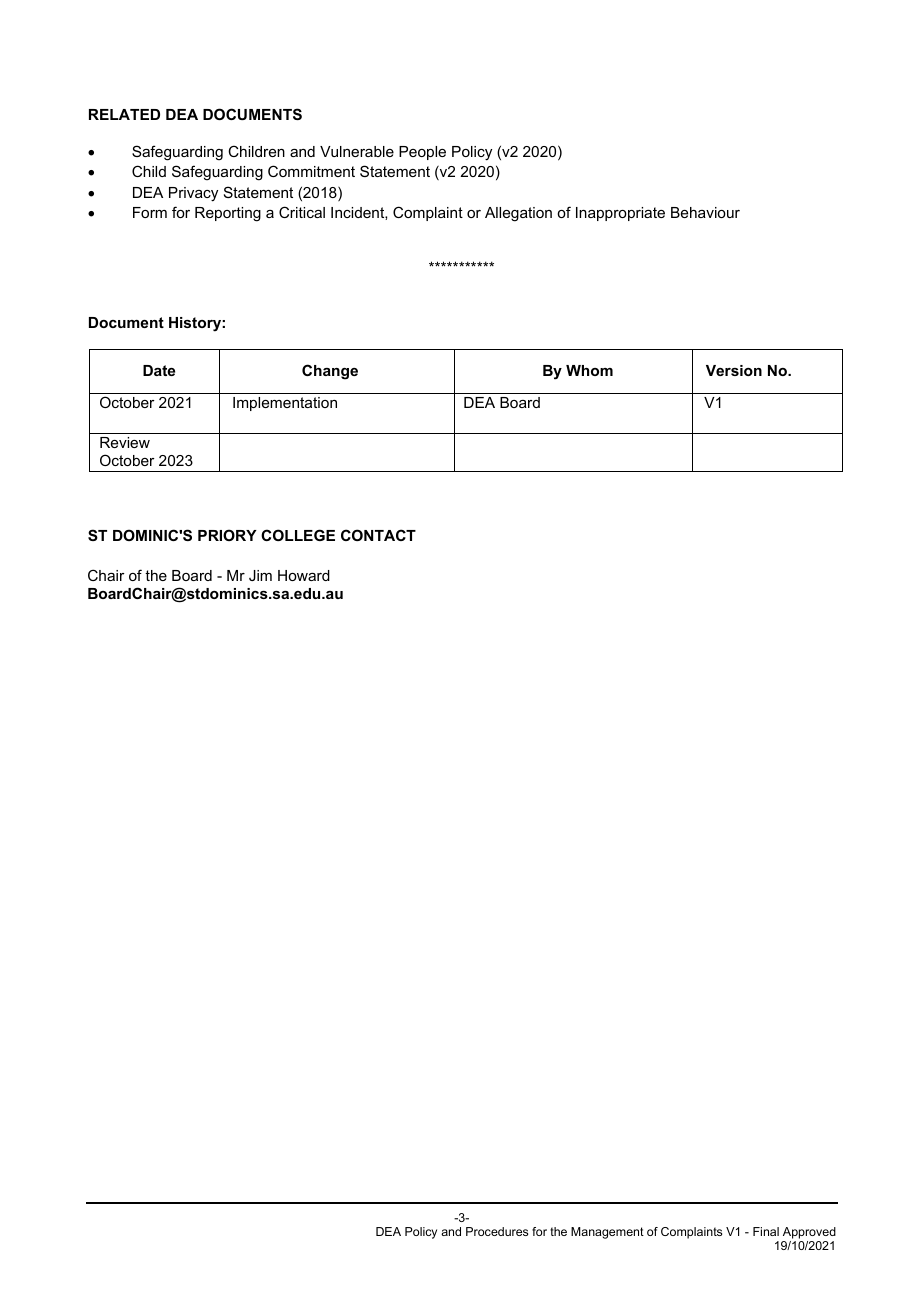  Describe the element at coordinates (260, 575) in the document. I see `Jim` at that location.
